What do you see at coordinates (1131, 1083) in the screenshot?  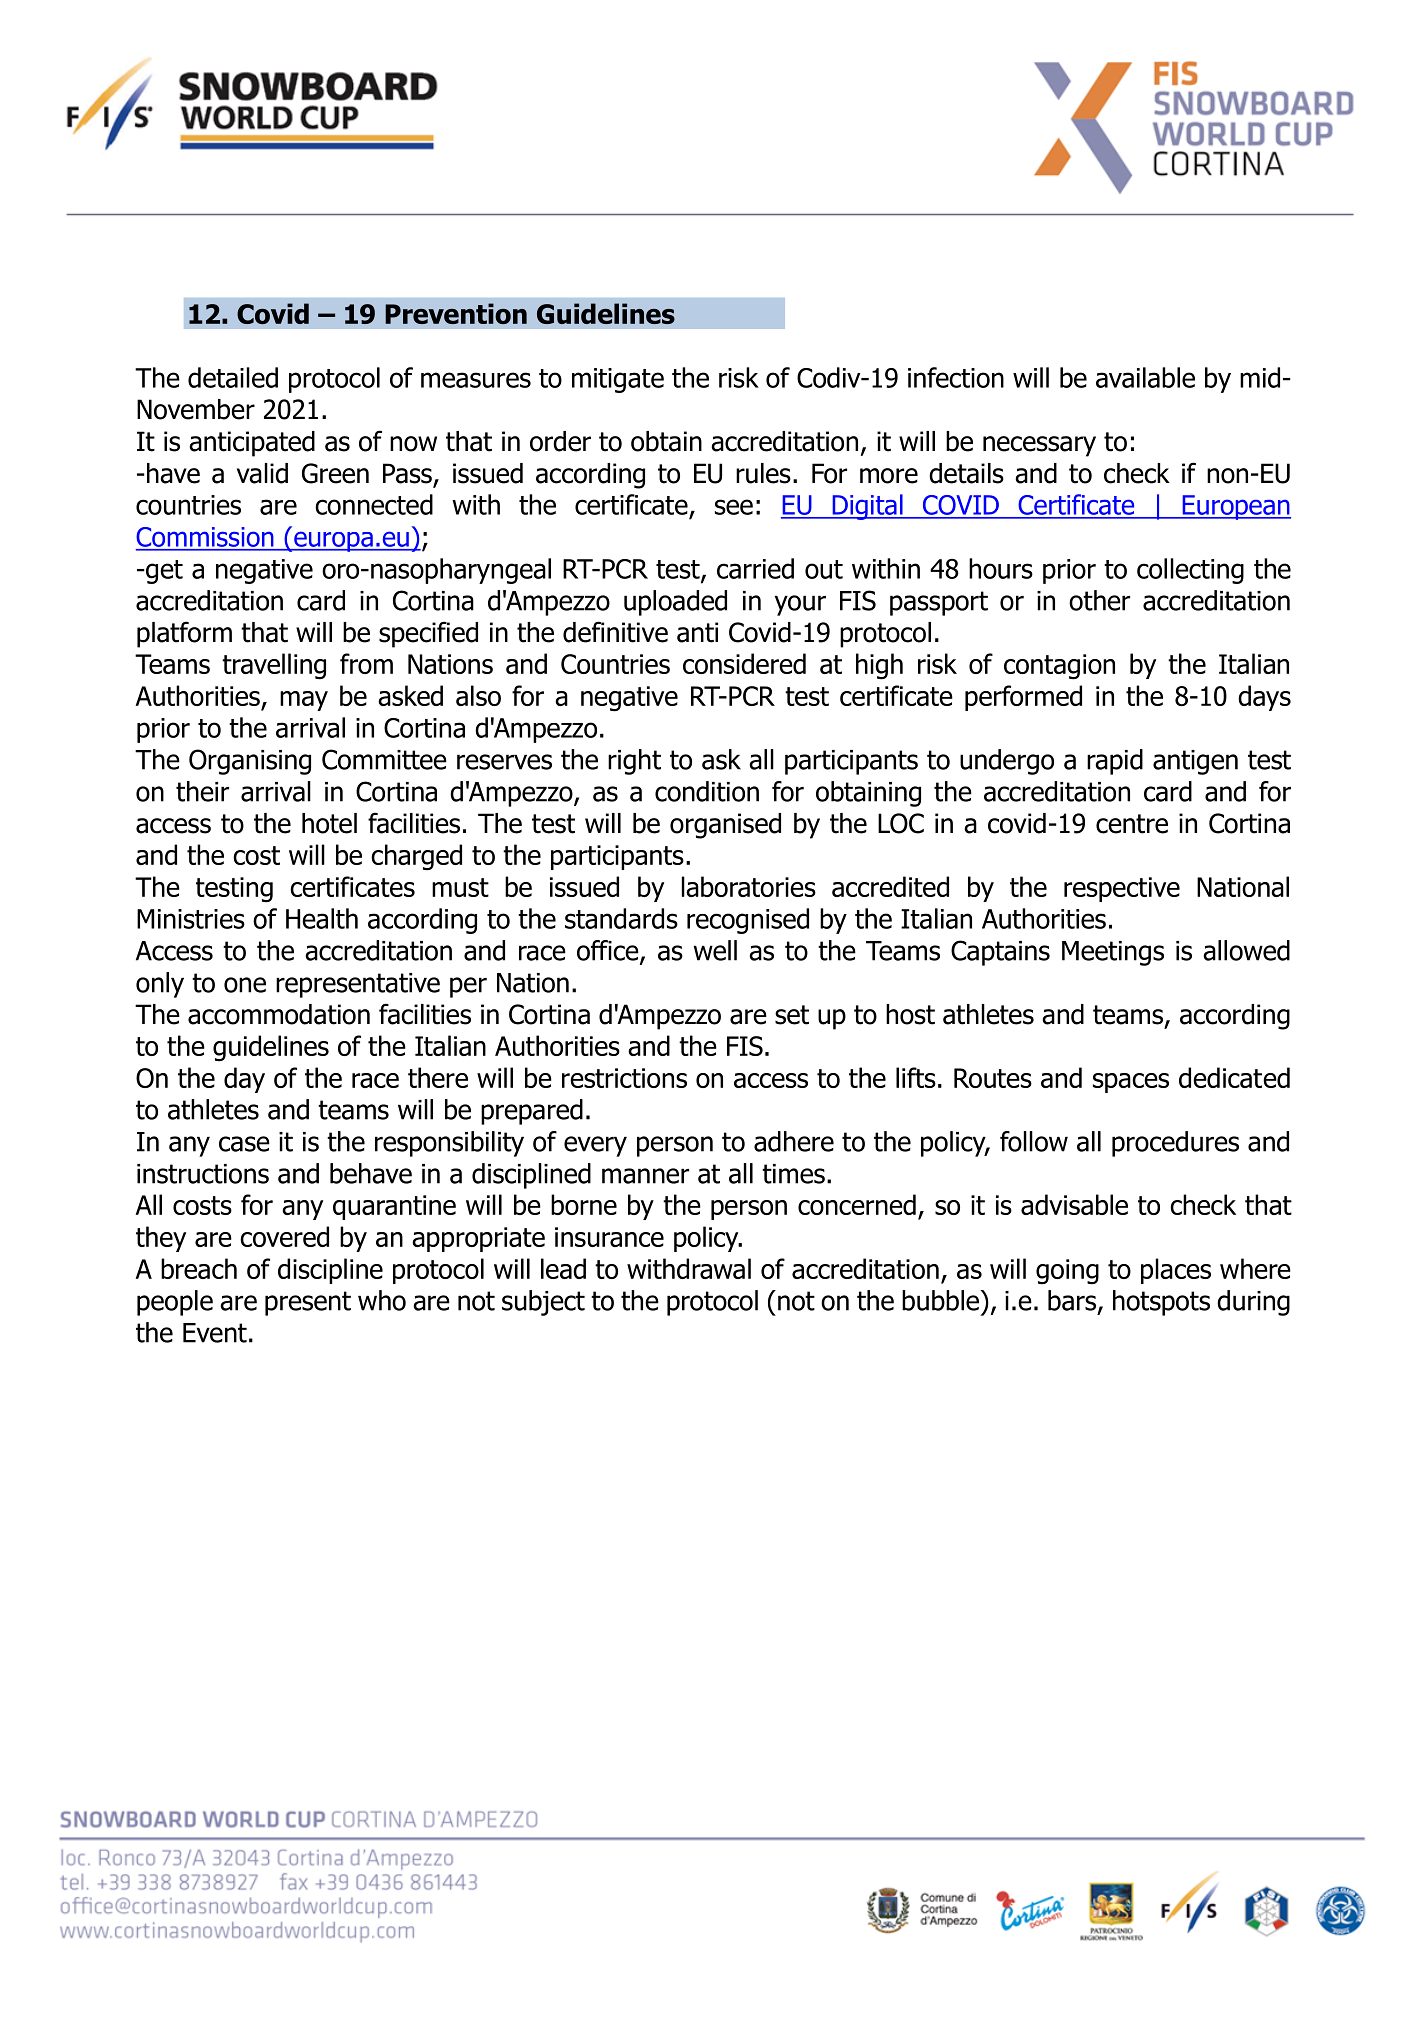 I see `spaces` at bounding box center [1131, 1083].
